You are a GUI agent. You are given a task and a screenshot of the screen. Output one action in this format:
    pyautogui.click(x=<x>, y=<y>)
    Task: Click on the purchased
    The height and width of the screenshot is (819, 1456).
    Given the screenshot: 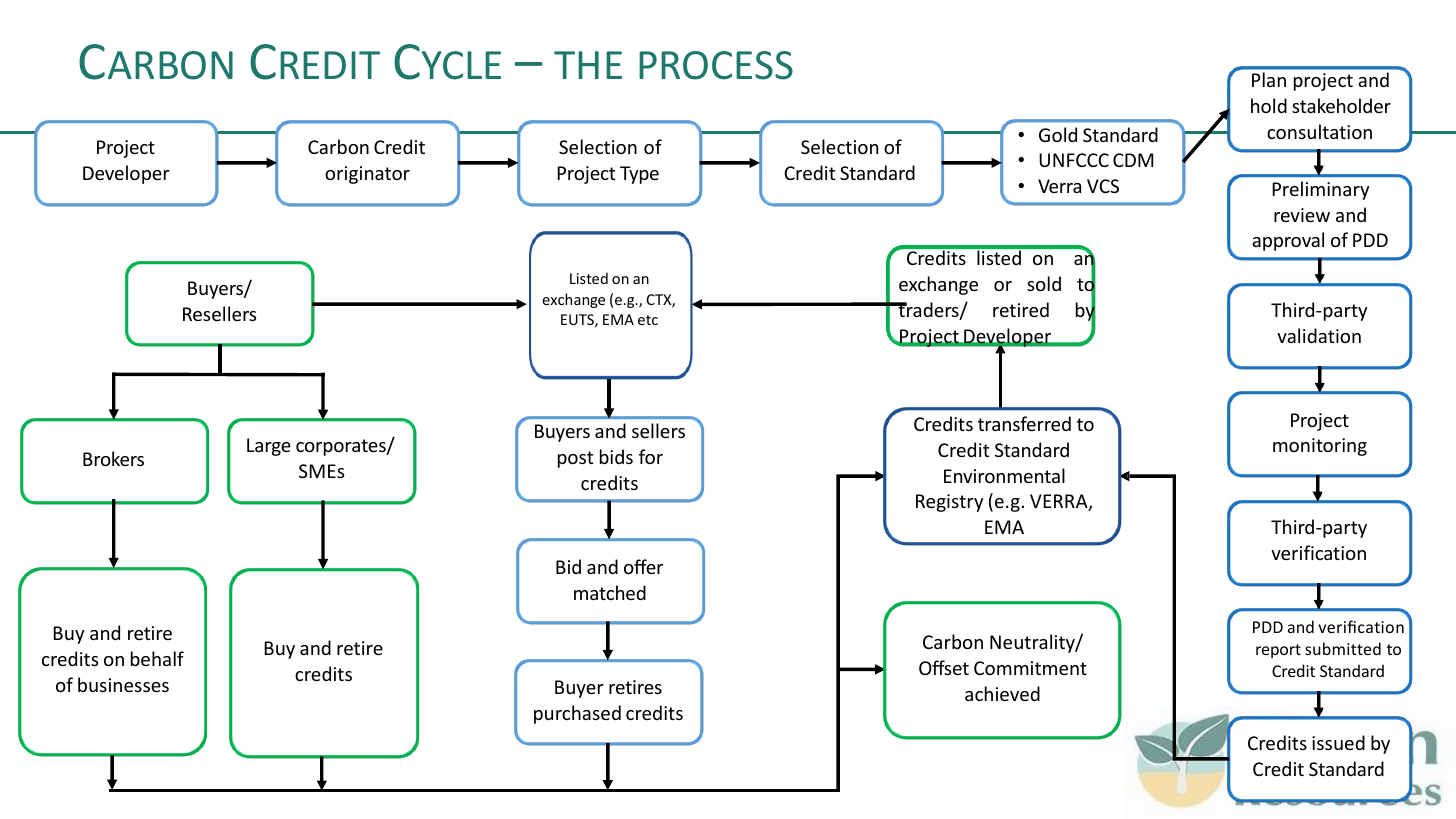 What is the action you would take?
    pyautogui.click(x=577, y=714)
